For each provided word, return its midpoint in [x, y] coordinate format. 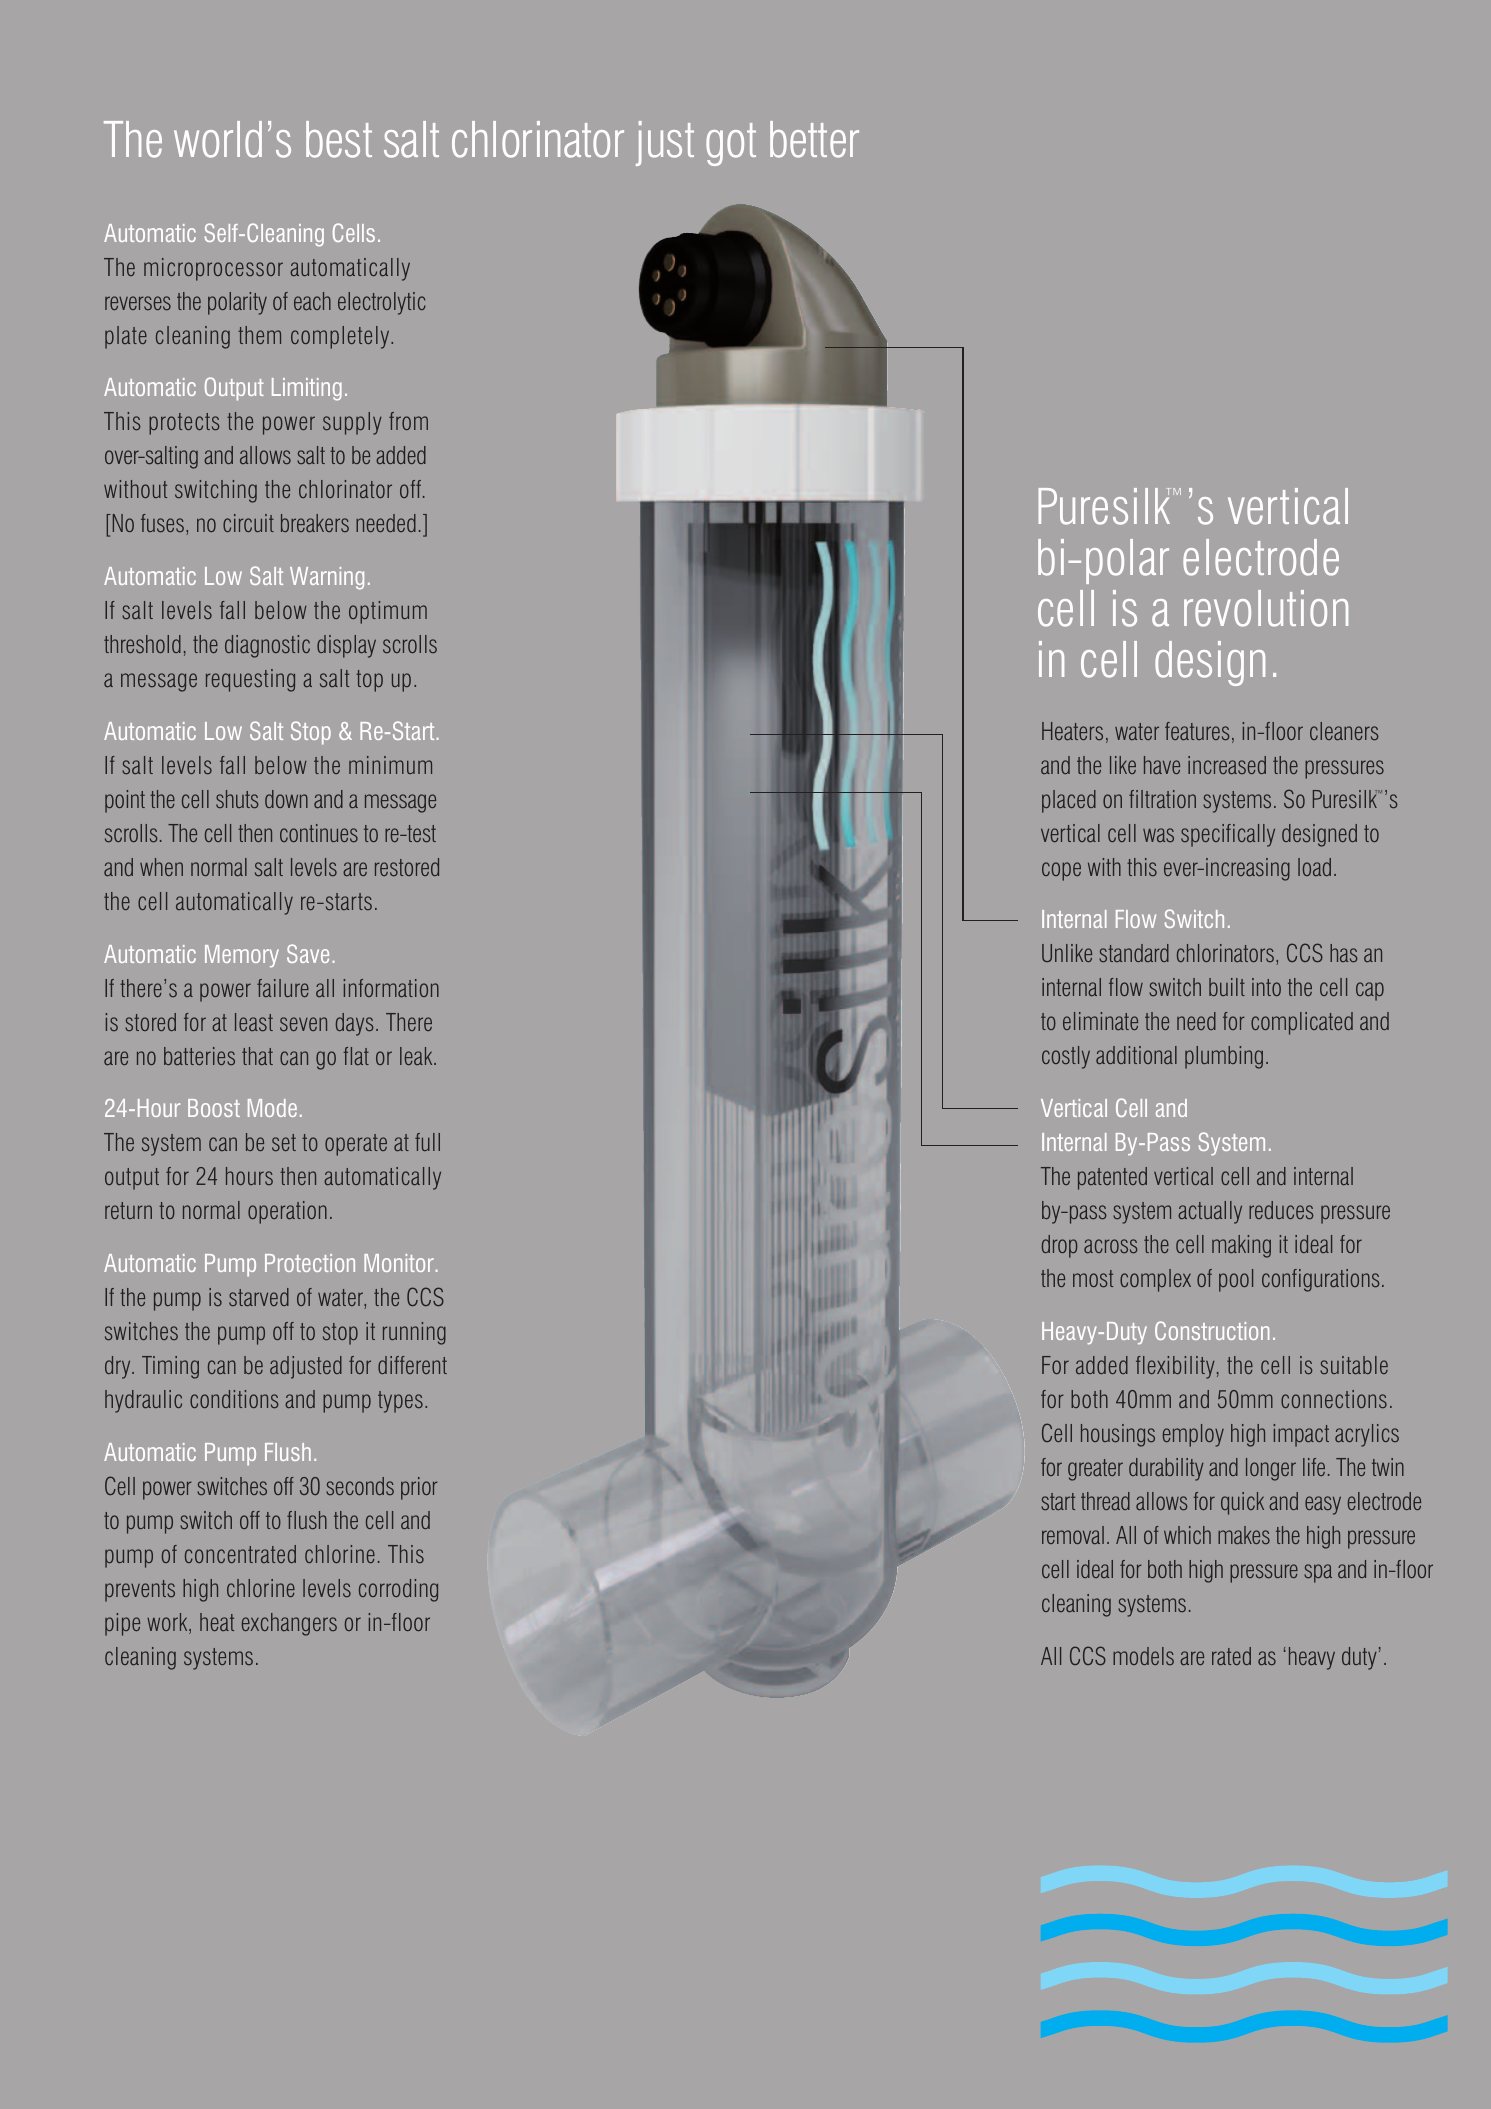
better [814, 139]
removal [1073, 1535]
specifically [1228, 835]
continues [319, 833]
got [731, 144]
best [339, 139]
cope [1061, 871]
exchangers [289, 1624]
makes [1244, 1535]
